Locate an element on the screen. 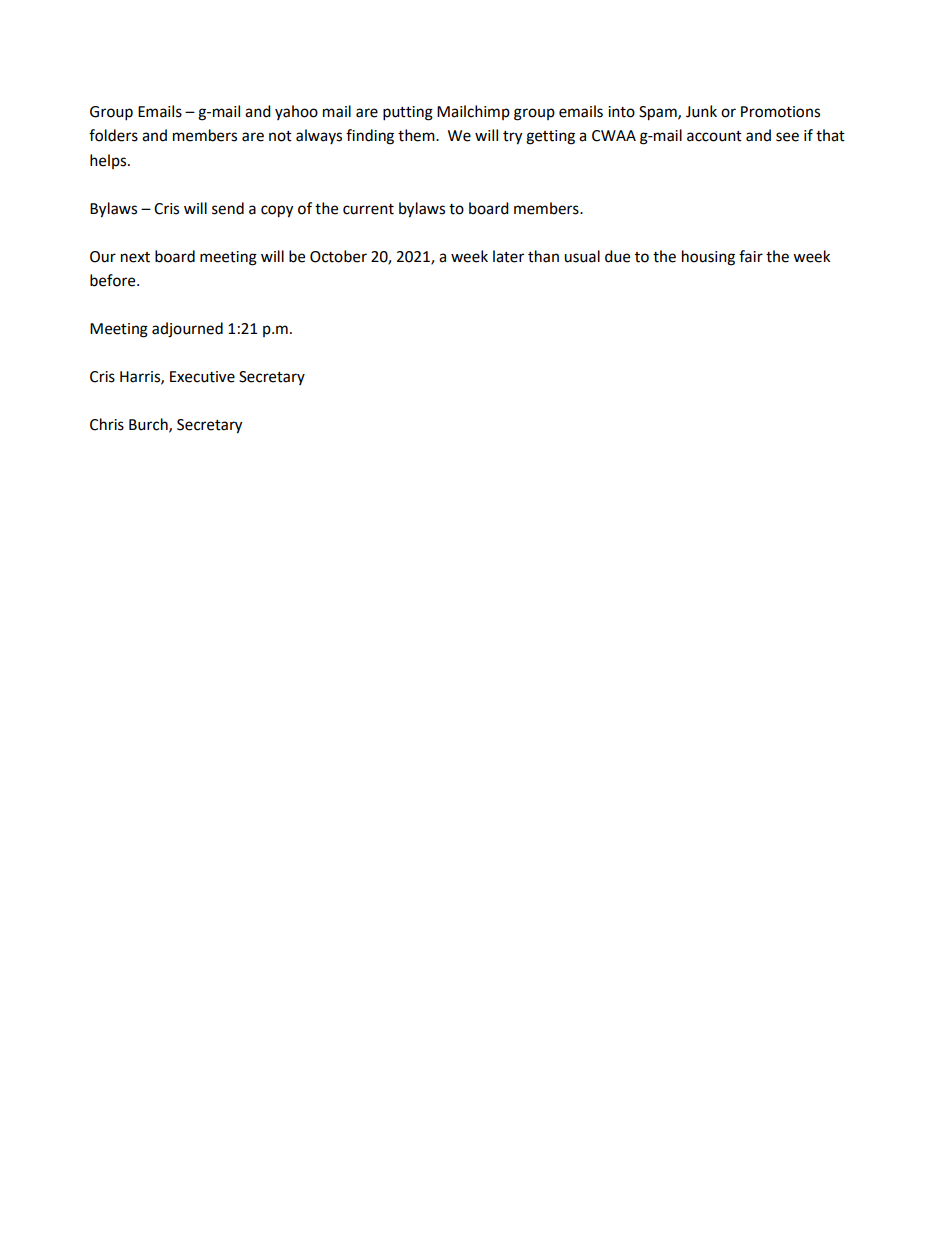  putting is located at coordinates (408, 113).
